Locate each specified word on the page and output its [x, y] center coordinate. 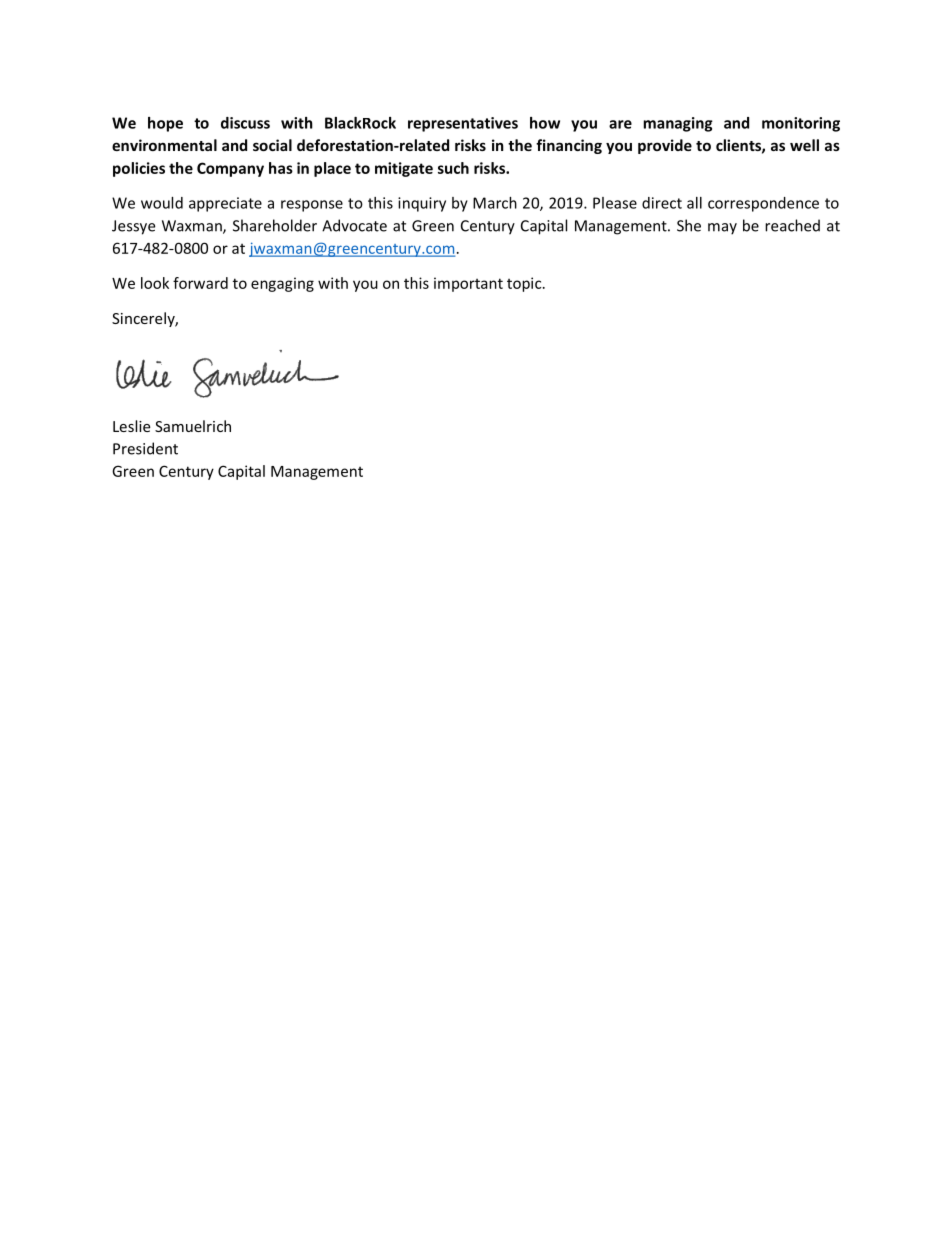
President [145, 448]
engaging [282, 284]
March [495, 203]
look [155, 283]
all [694, 203]
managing [678, 124]
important [468, 284]
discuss [245, 123]
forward [200, 283]
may [722, 229]
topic [525, 284]
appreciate [225, 204]
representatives [463, 124]
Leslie [131, 426]
